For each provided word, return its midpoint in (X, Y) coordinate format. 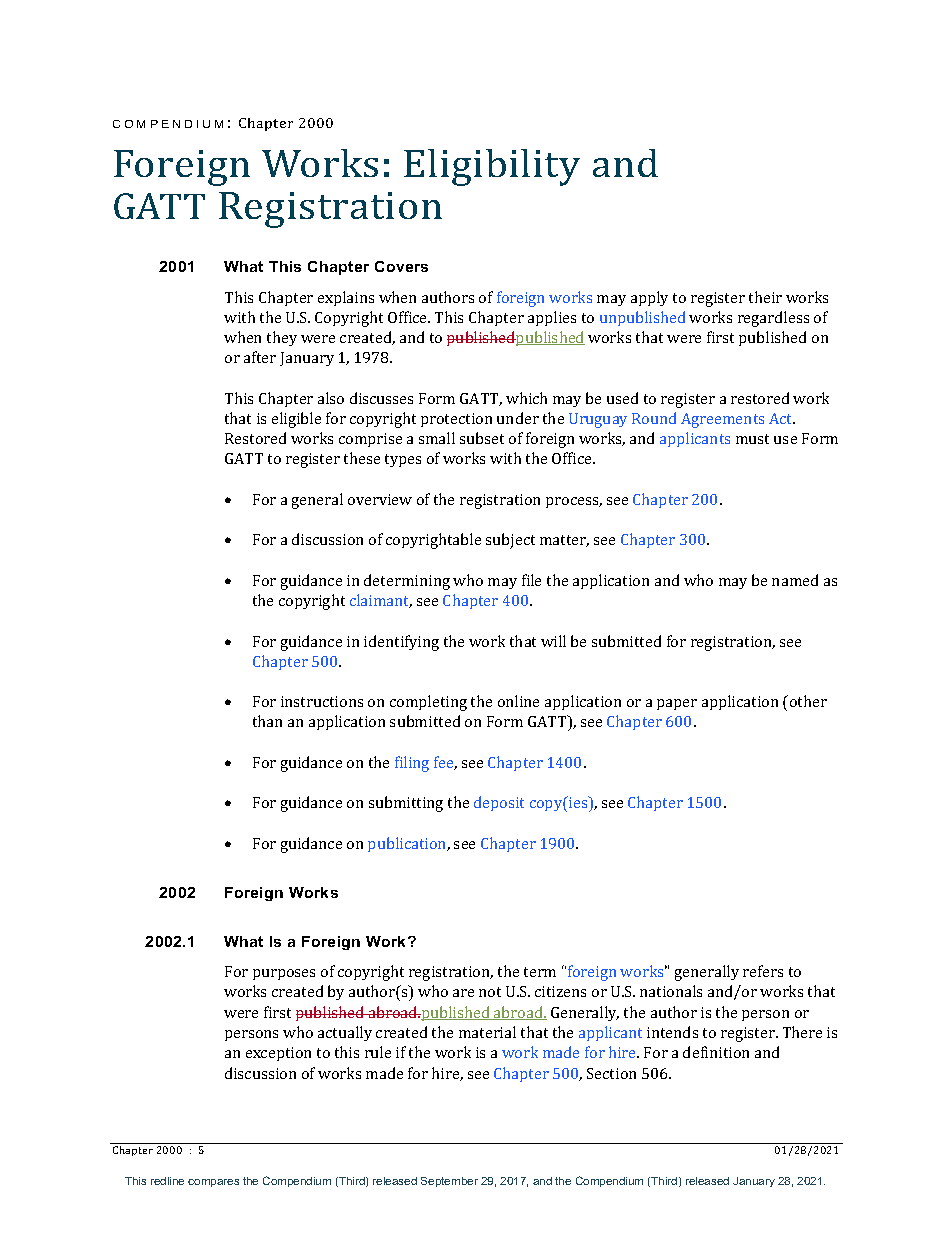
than (267, 721)
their (765, 297)
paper (677, 704)
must (752, 439)
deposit (499, 803)
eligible (296, 420)
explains (346, 298)
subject (510, 541)
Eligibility (492, 167)
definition (716, 1052)
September (449, 1182)
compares (213, 1183)
